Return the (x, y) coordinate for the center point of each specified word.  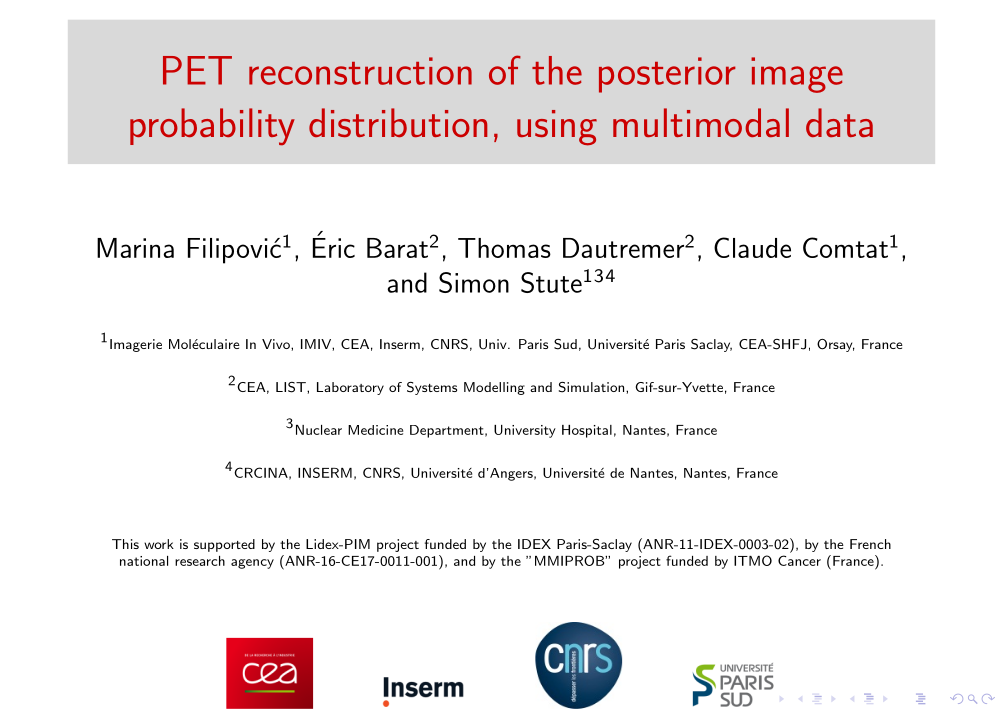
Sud (565, 344)
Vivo (277, 344)
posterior (667, 75)
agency (252, 564)
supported (224, 545)
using (557, 128)
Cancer (799, 560)
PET (197, 70)
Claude (752, 247)
